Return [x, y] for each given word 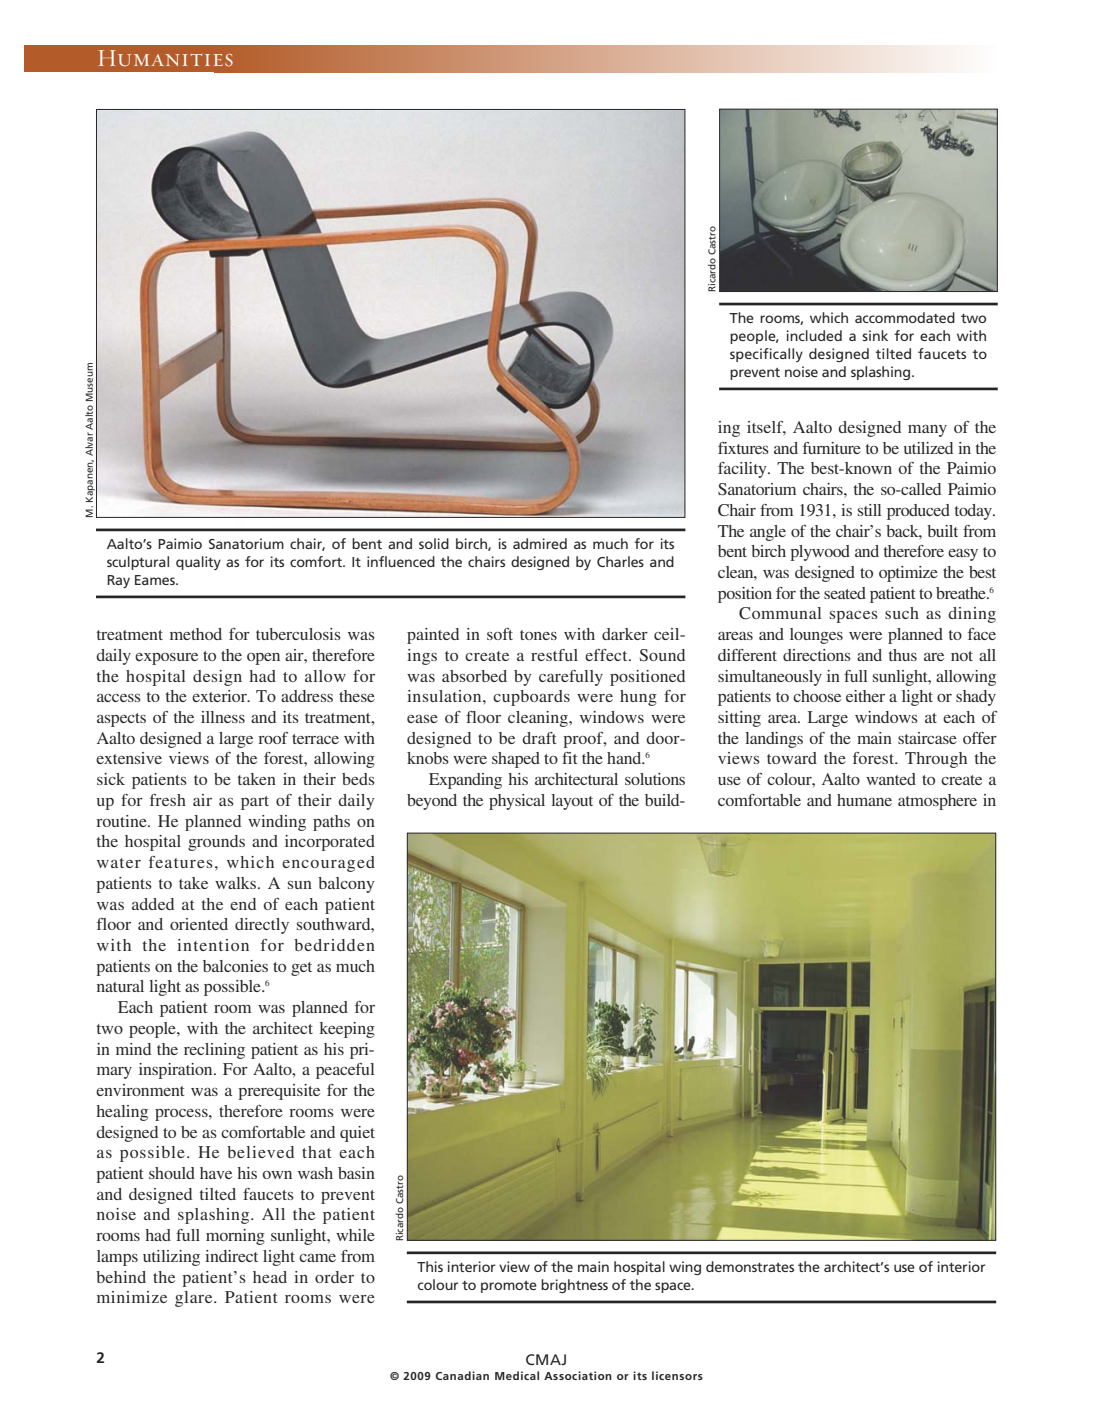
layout [572, 802]
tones [538, 635]
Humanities [165, 58]
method [196, 634]
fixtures [743, 448]
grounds [216, 843]
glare [195, 1299]
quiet [357, 1134]
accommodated [905, 317]
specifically [766, 355]
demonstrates [750, 1266]
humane [864, 800]
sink [875, 335]
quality [198, 563]
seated [845, 593]
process [182, 1115]
